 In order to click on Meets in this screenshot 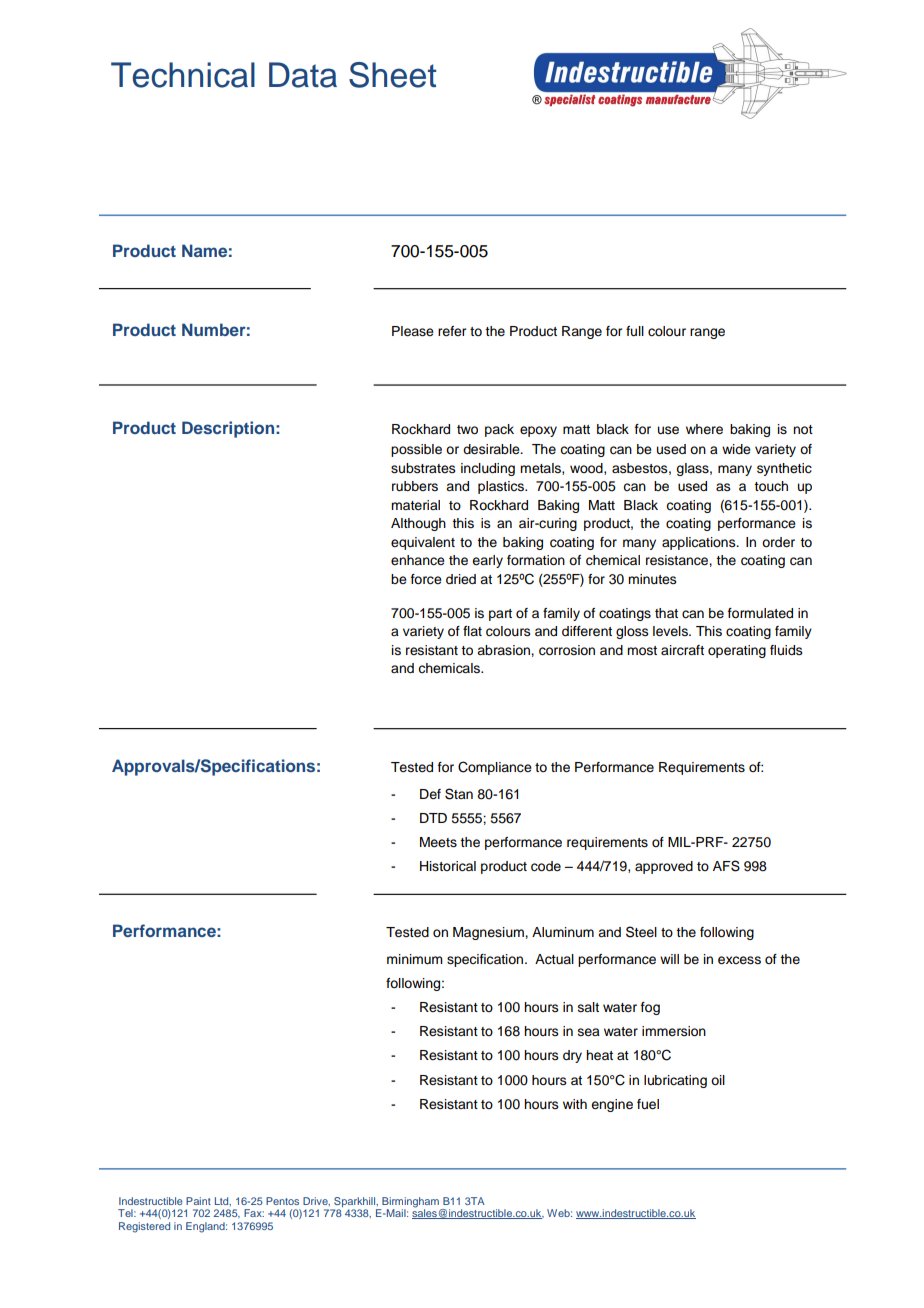, I will do `click(438, 842)`.
